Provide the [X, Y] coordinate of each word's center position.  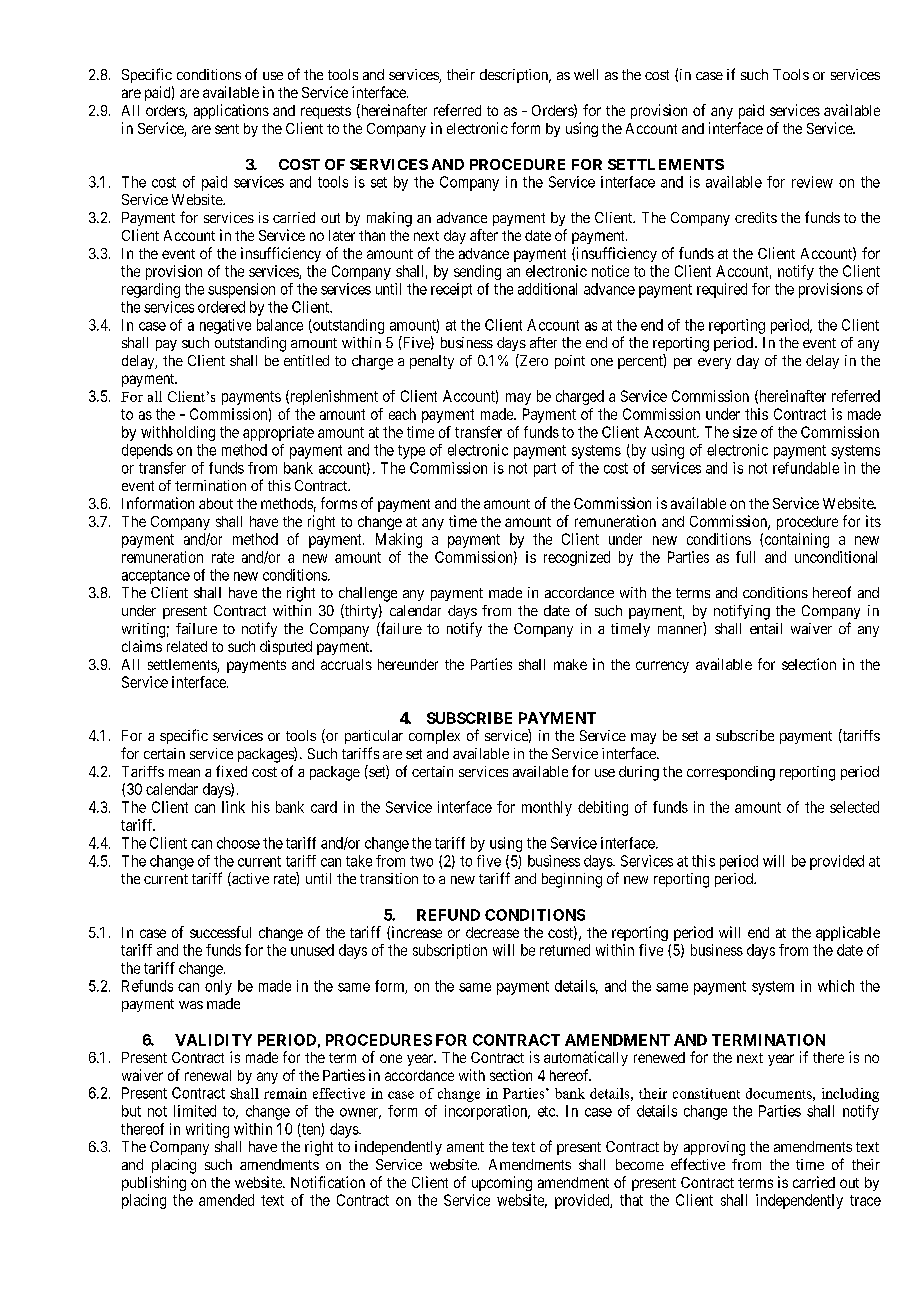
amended [226, 1200]
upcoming [502, 1183]
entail [766, 628]
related [187, 646]
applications [231, 111]
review [812, 182]
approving [714, 1148]
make [570, 664]
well [586, 74]
